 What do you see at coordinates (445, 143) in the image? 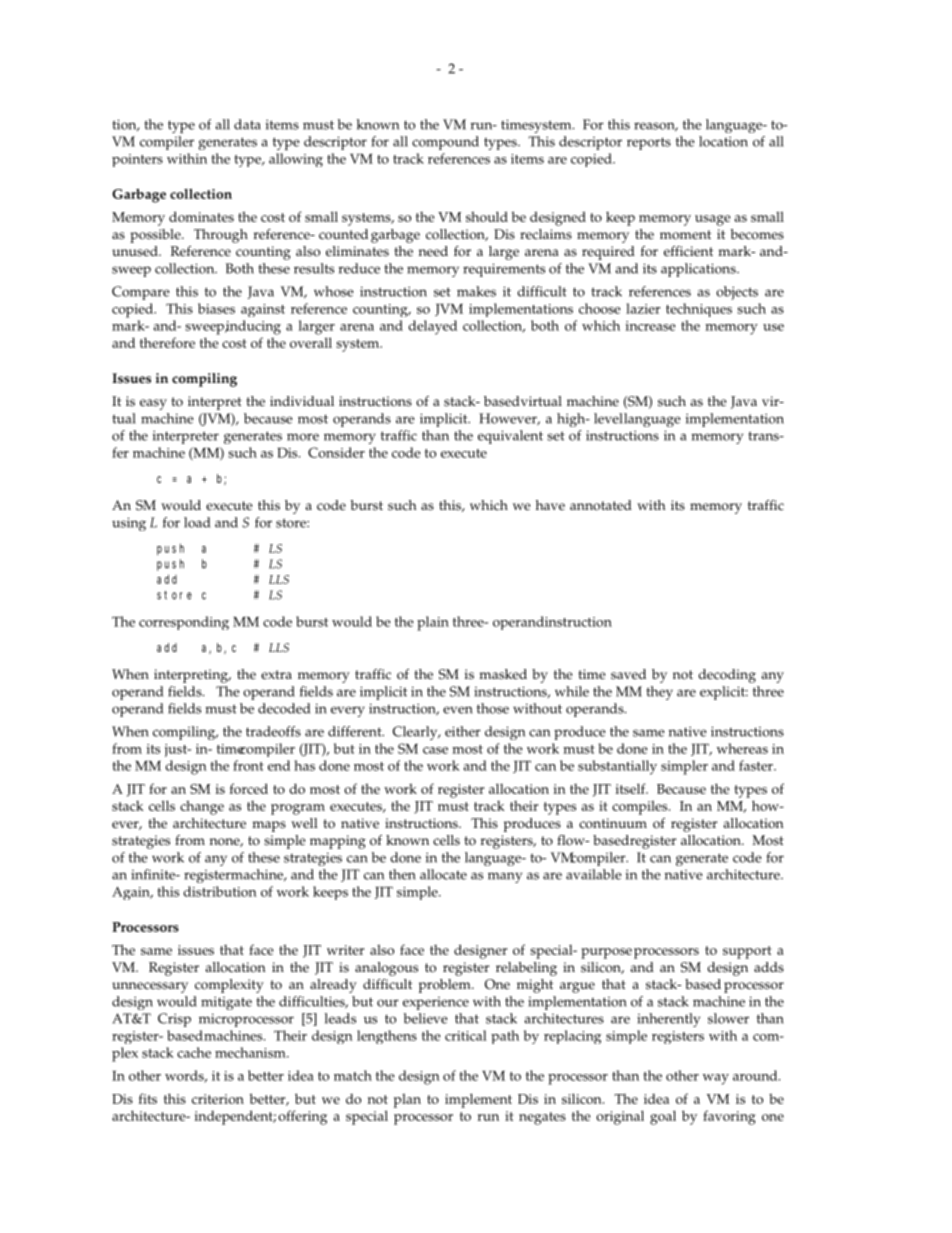
I see `compound` at bounding box center [445, 143].
